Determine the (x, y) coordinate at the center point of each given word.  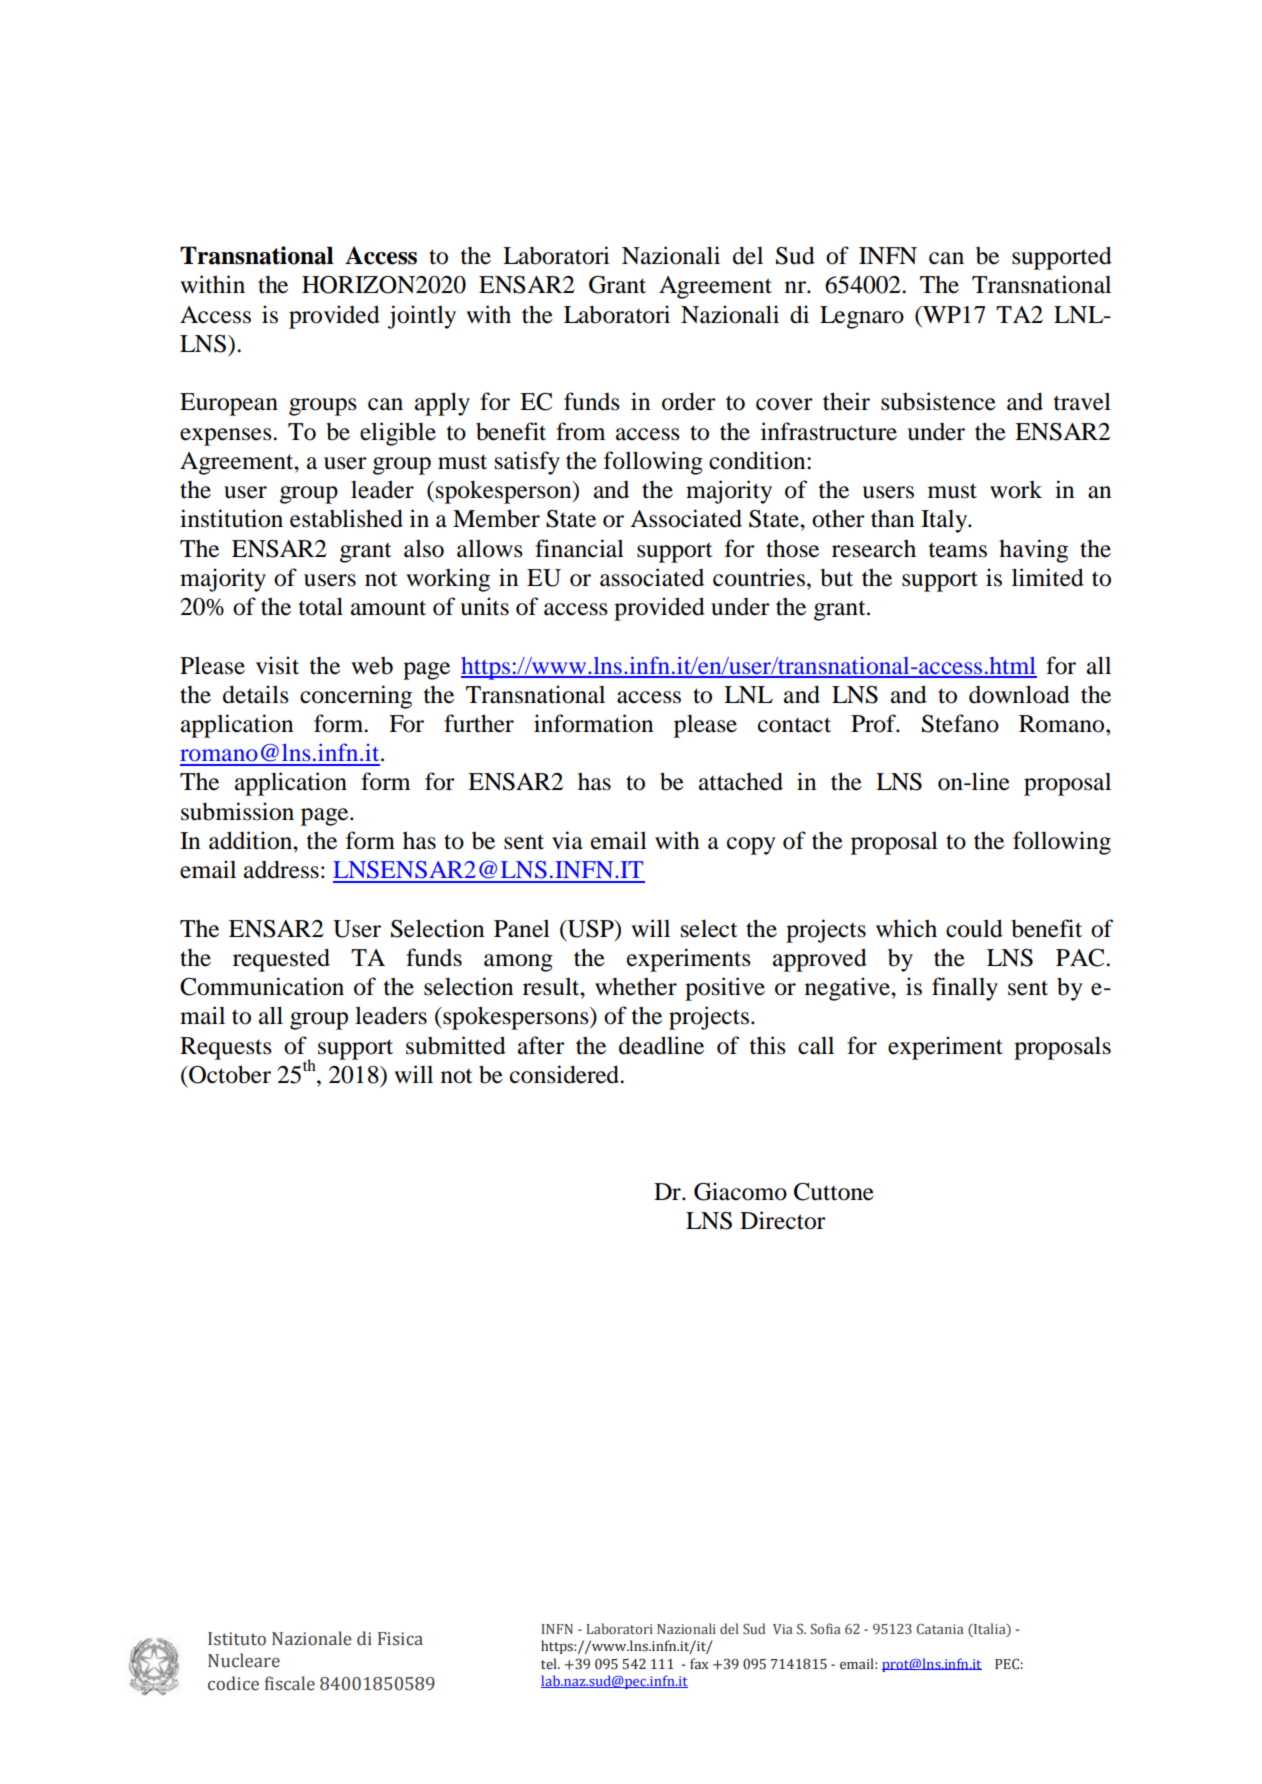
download (1019, 694)
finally (965, 989)
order (689, 401)
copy (751, 846)
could (974, 928)
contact (794, 725)
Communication (262, 986)
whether (636, 986)
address (281, 869)
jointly (422, 317)
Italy (945, 521)
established (346, 518)
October (229, 1074)
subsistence (938, 401)
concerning (356, 697)
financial (579, 548)
